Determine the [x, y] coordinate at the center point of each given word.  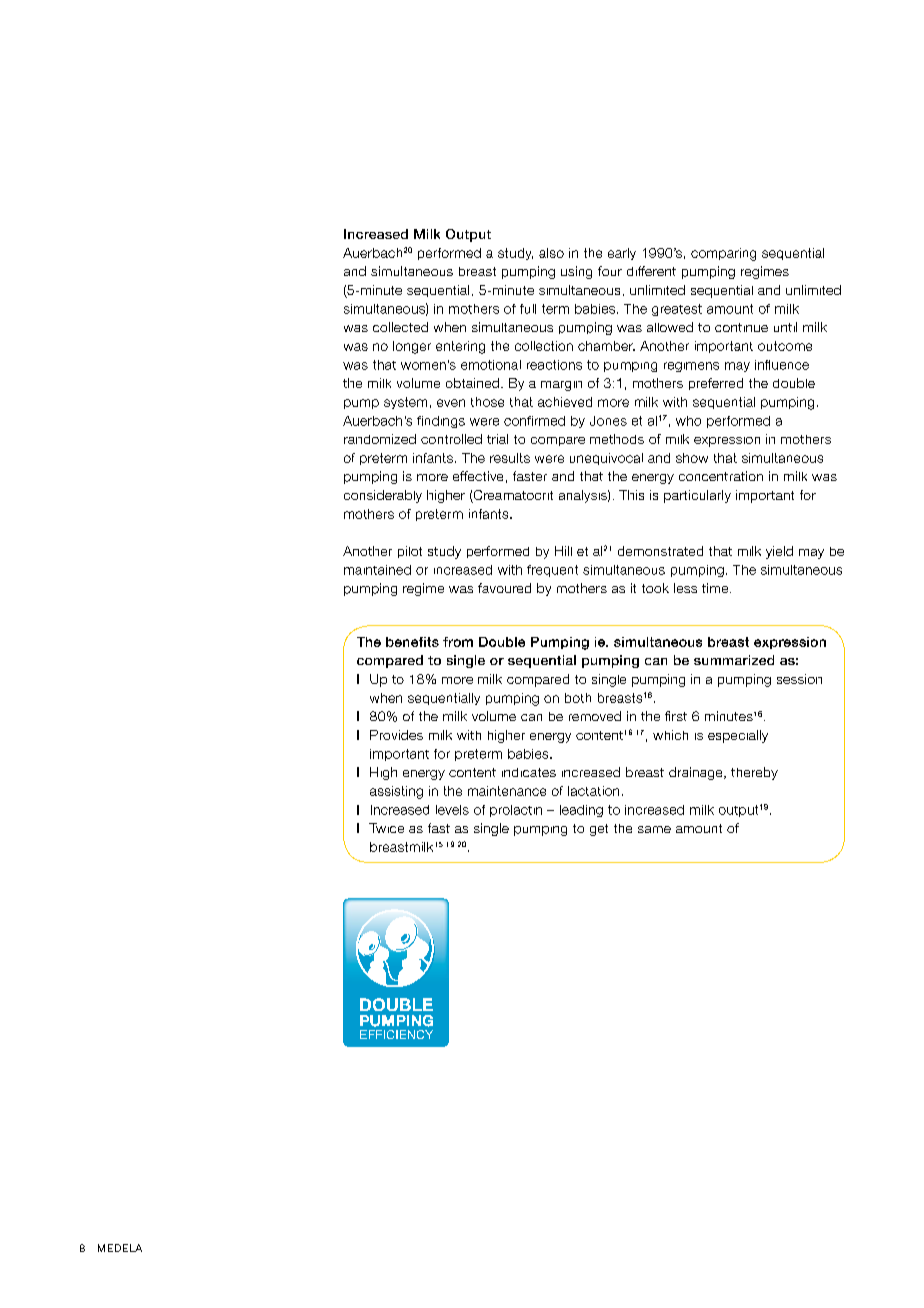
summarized [734, 660]
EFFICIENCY [396, 1034]
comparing [723, 254]
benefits [412, 642]
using [576, 272]
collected [400, 327]
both [578, 698]
